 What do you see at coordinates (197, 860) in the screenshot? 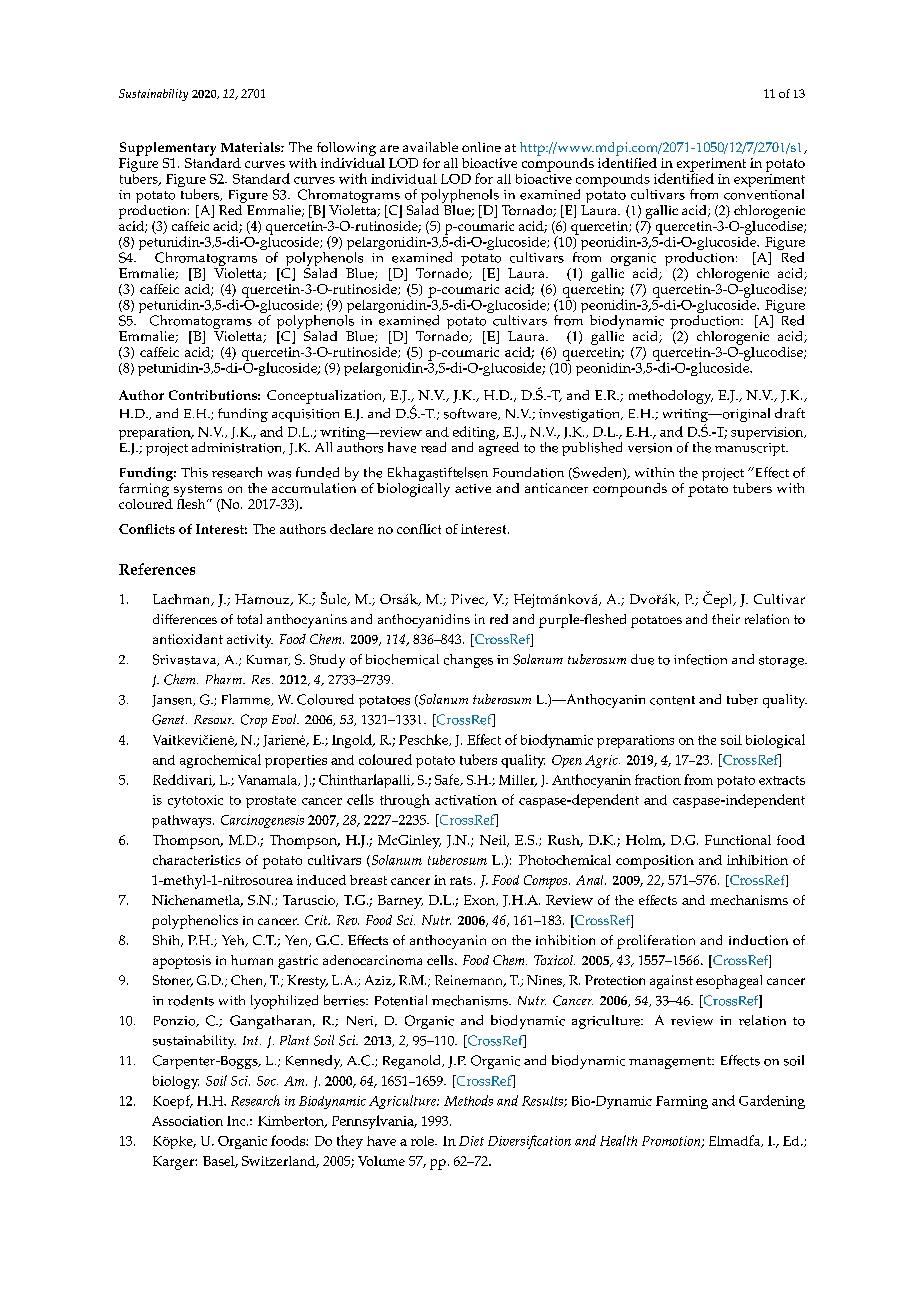
I see `characteristics` at bounding box center [197, 860].
